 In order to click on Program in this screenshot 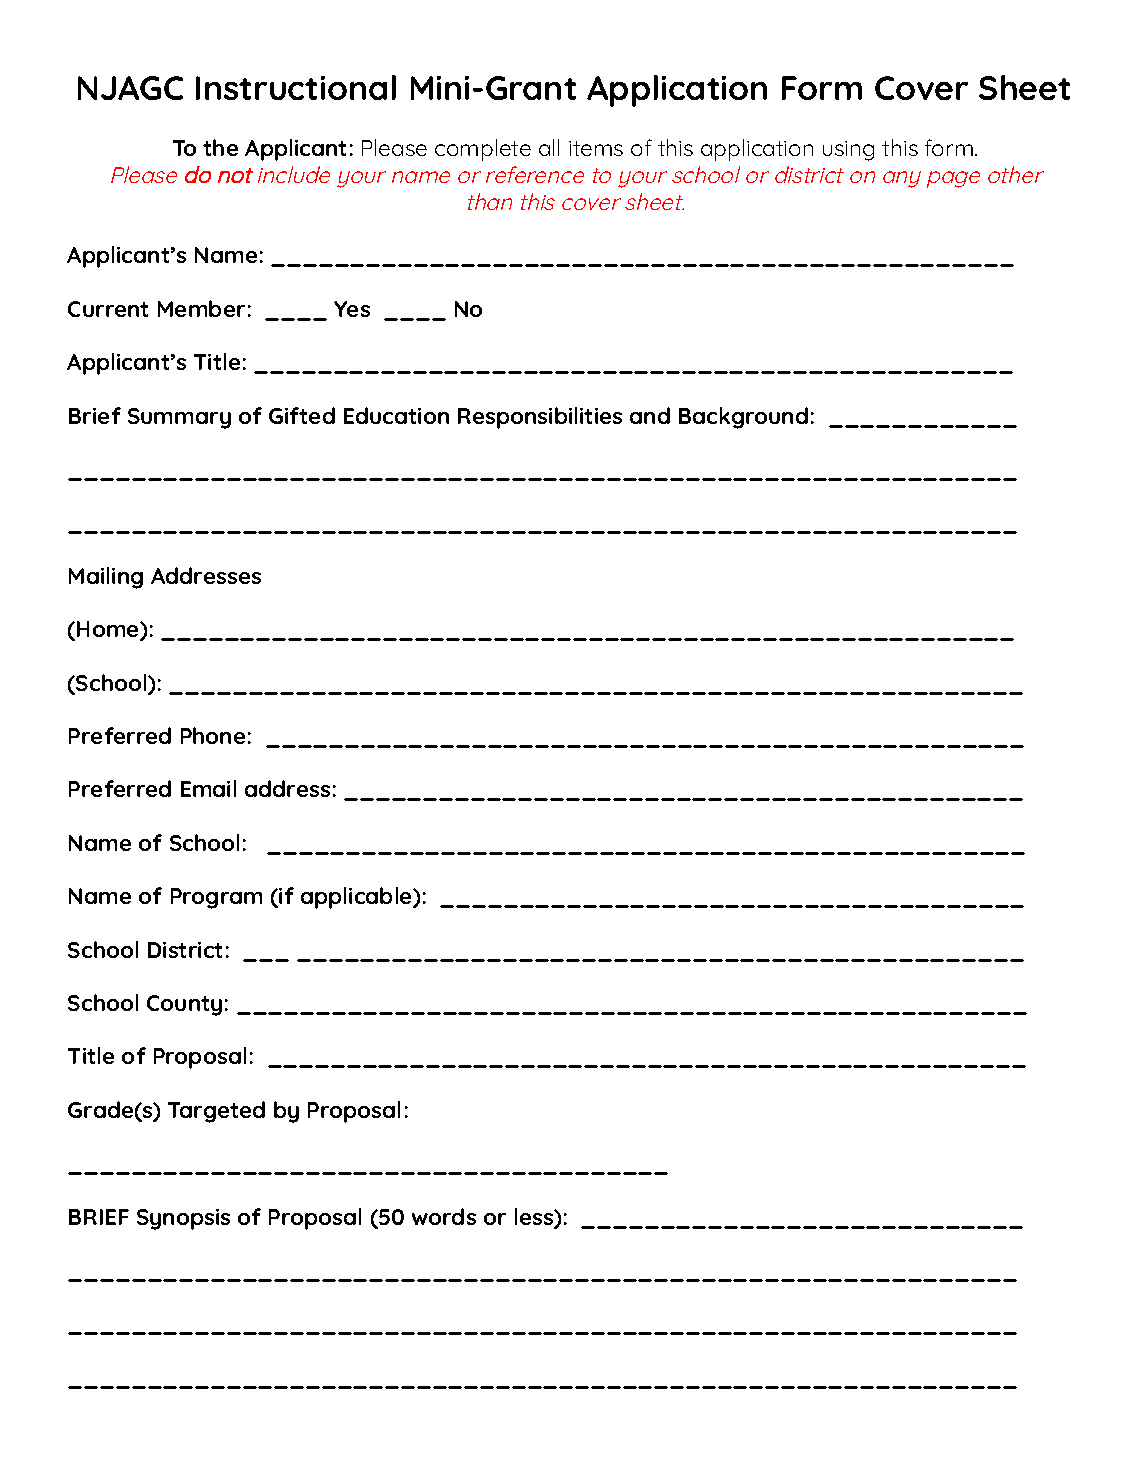, I will do `click(216, 898)`.
